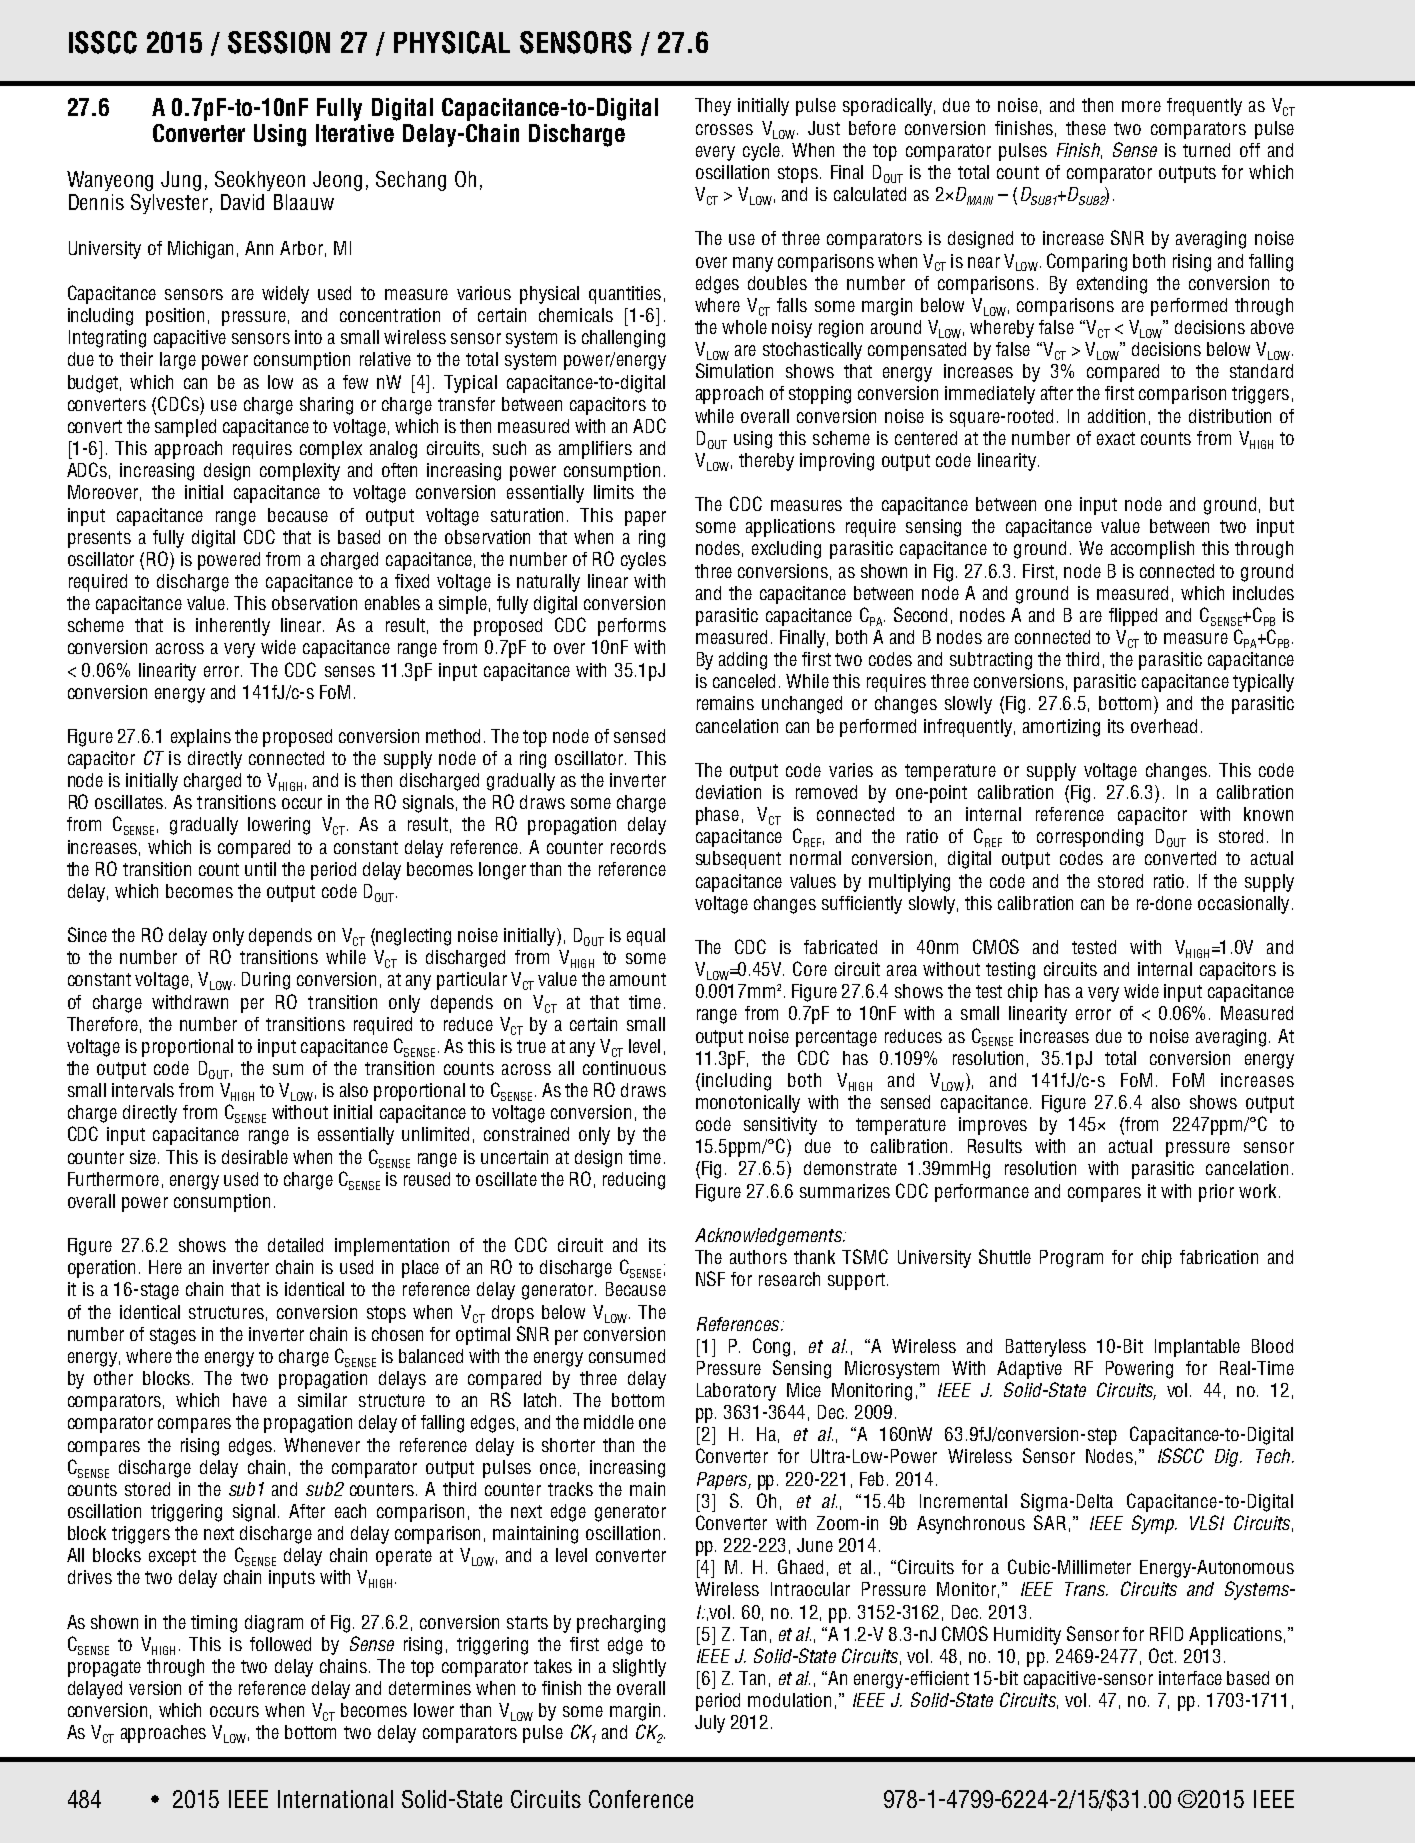 The height and width of the screenshot is (1843, 1415). Describe the element at coordinates (335, 1799) in the screenshot. I see `International` at that location.
